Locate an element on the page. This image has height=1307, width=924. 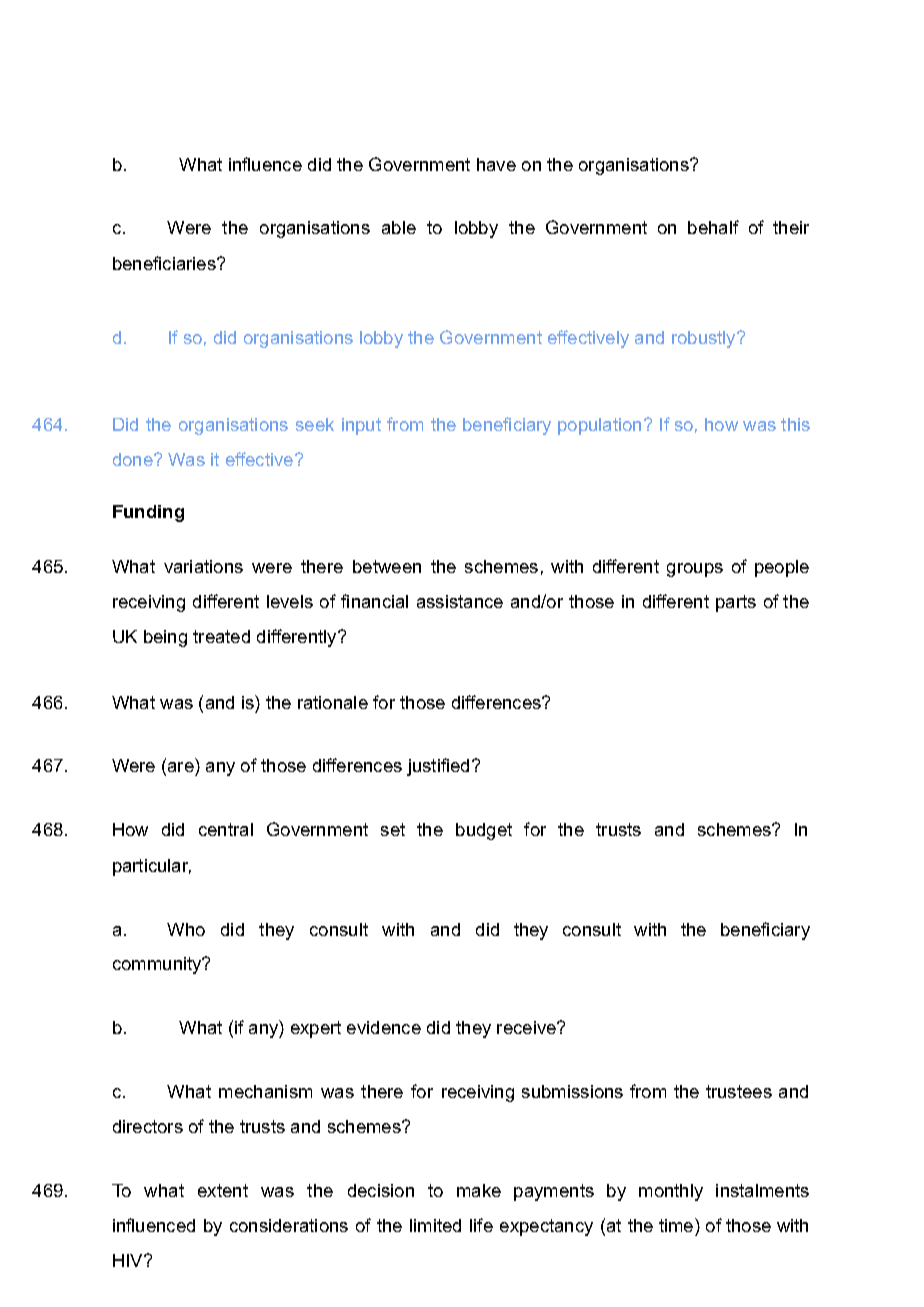
input is located at coordinates (361, 426).
